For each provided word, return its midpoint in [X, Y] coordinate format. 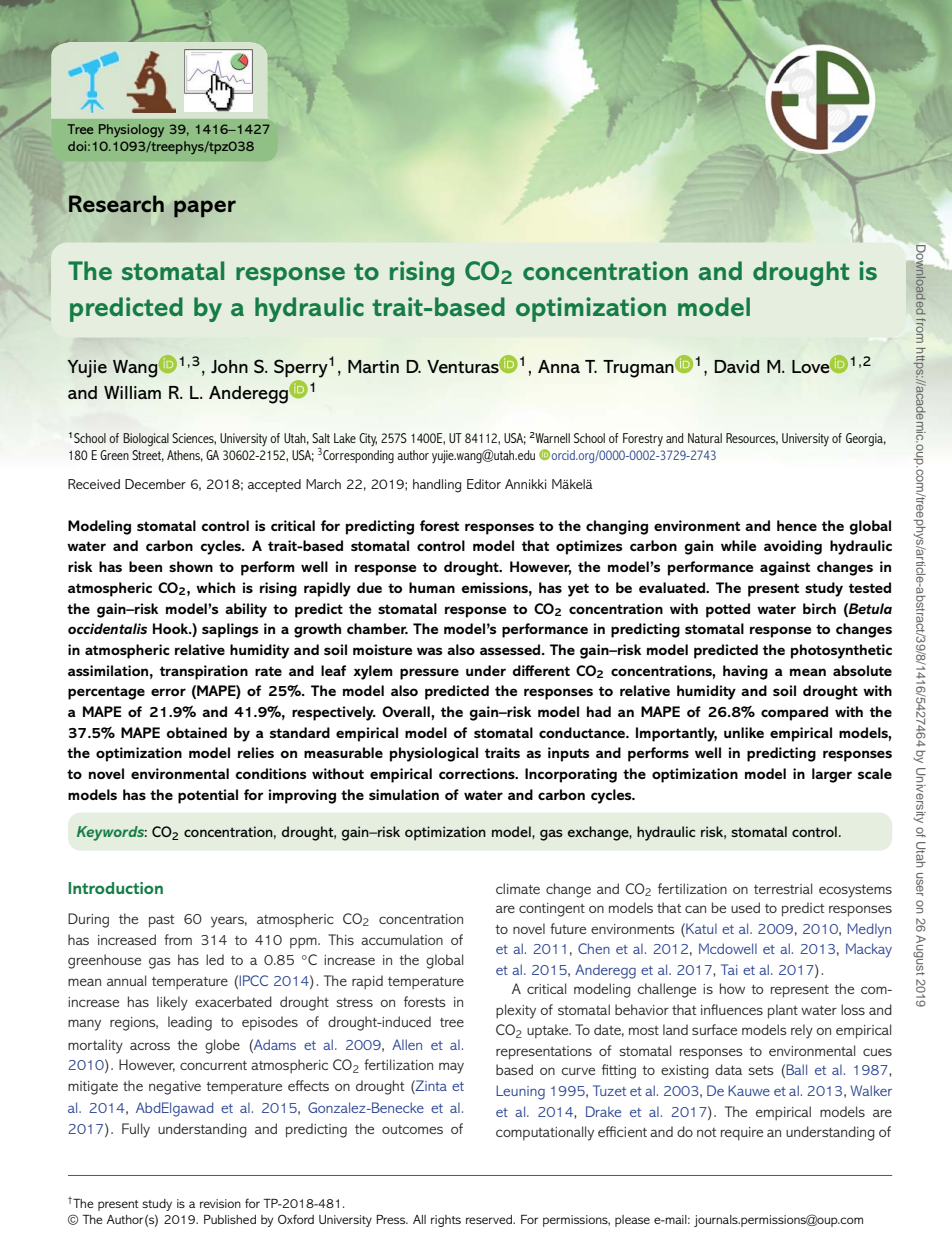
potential [208, 796]
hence [797, 525]
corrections [478, 773]
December [155, 484]
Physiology [131, 130]
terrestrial [783, 888]
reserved [490, 1219]
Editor [484, 484]
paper [205, 209]
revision [220, 1203]
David [737, 366]
